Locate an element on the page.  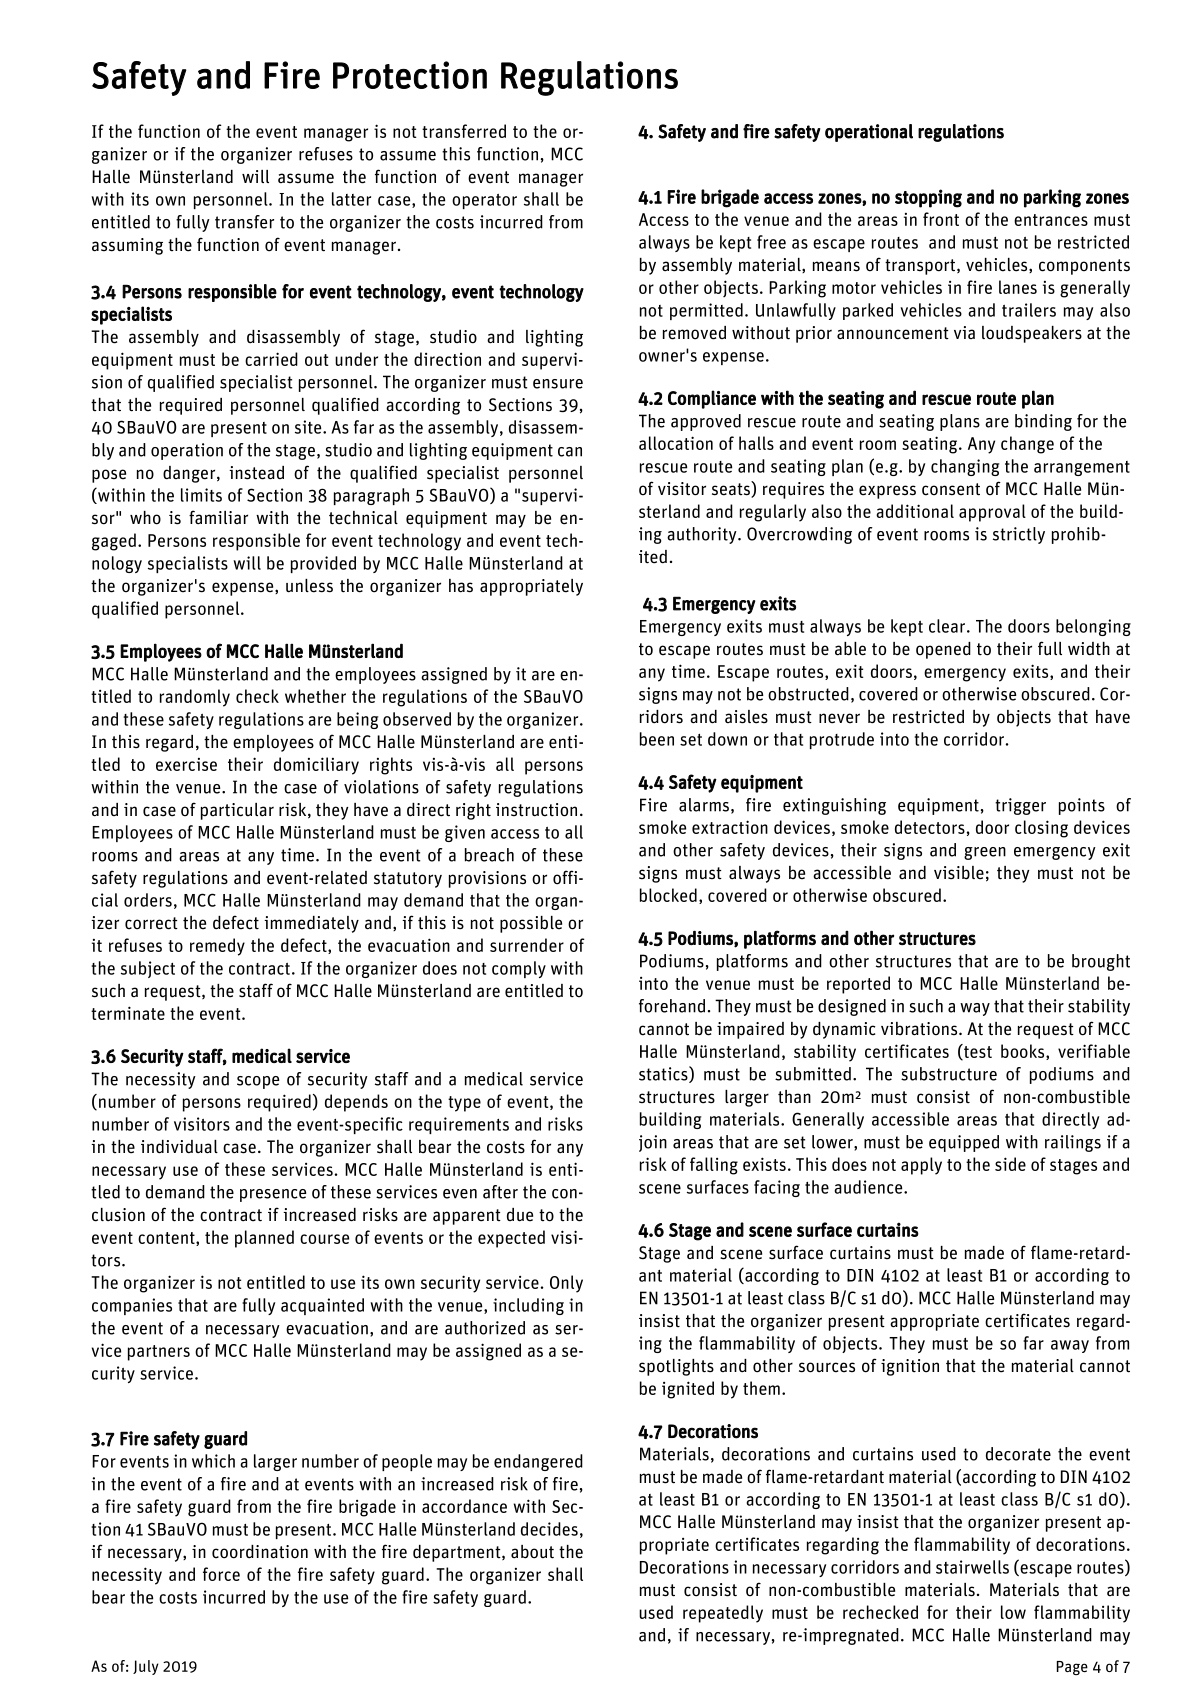
remedy is located at coordinates (217, 947).
